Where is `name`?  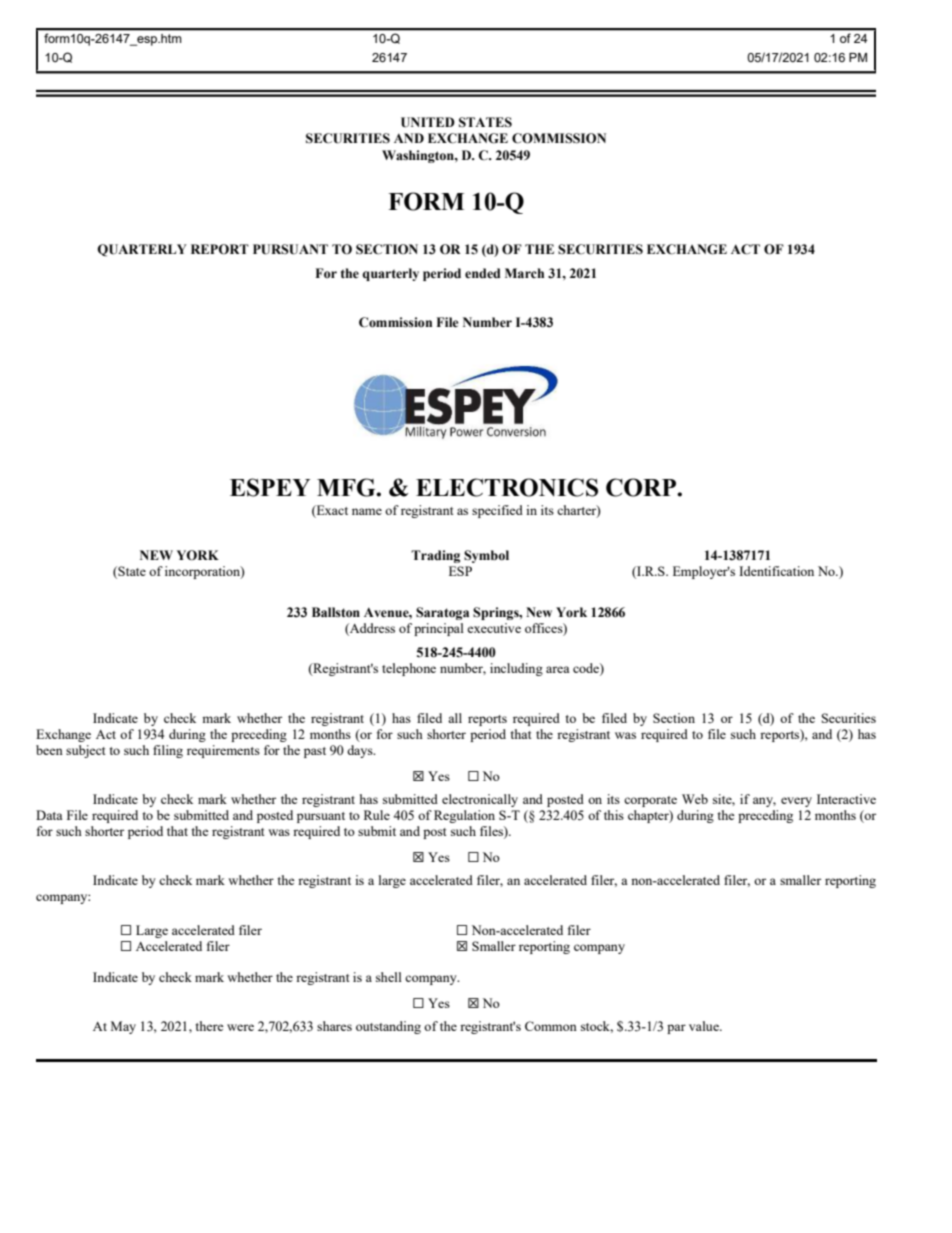
name is located at coordinates (367, 511).
